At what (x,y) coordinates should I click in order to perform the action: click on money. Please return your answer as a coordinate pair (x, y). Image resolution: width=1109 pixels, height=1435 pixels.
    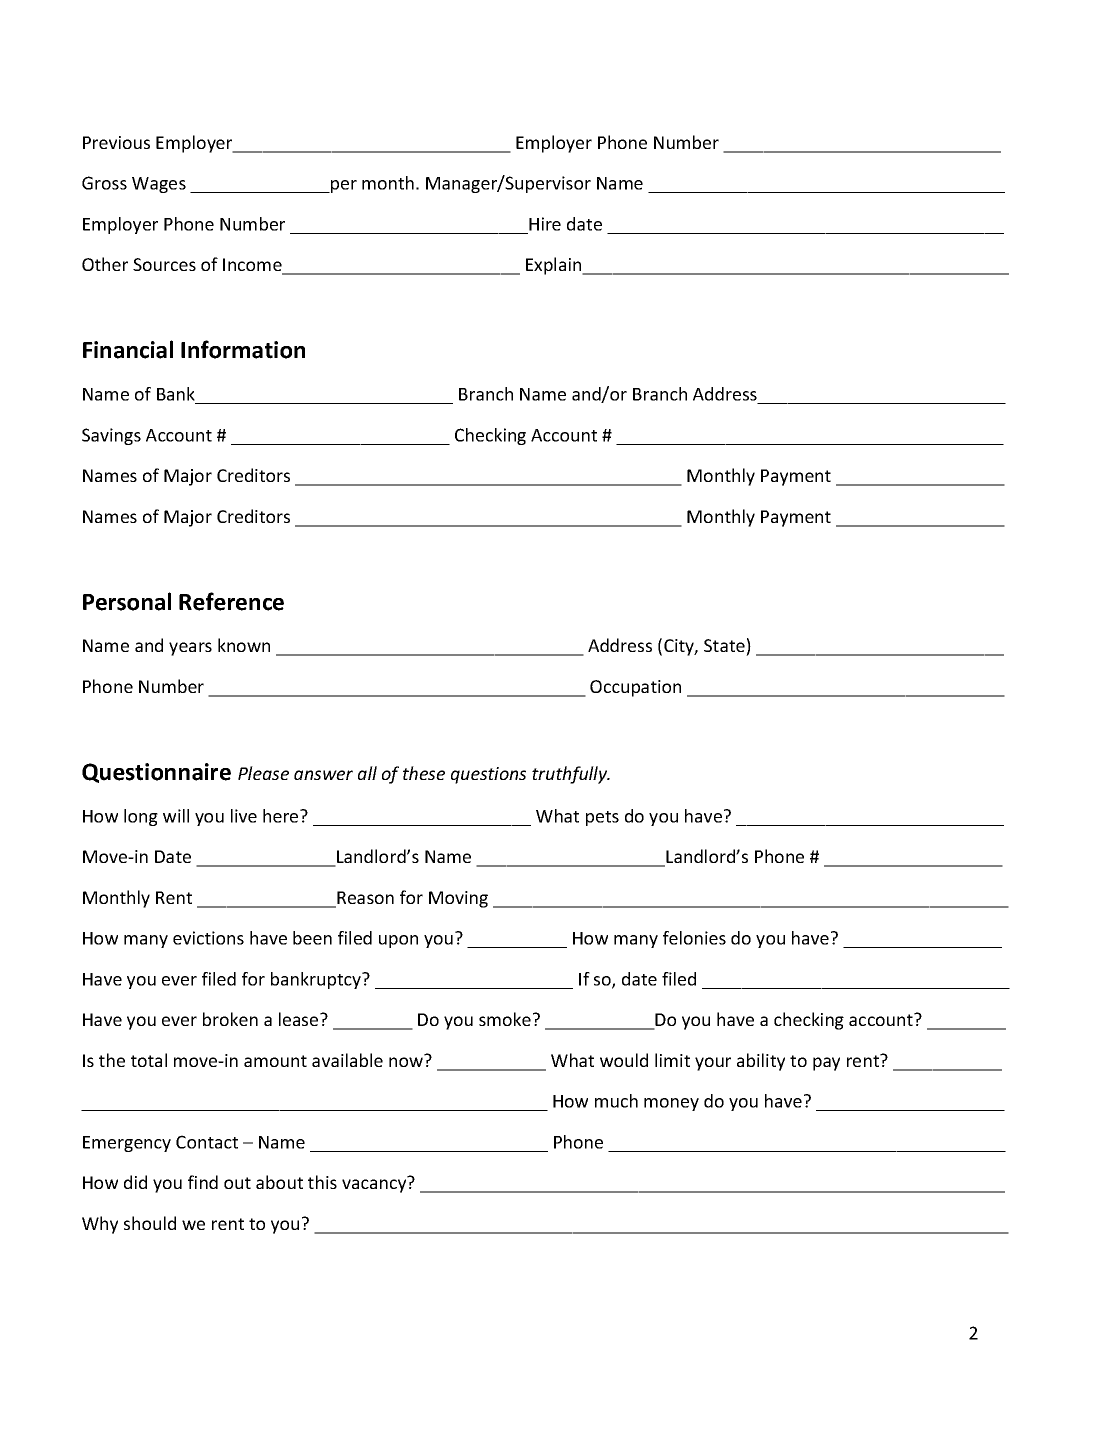
    Looking at the image, I should click on (671, 1104).
